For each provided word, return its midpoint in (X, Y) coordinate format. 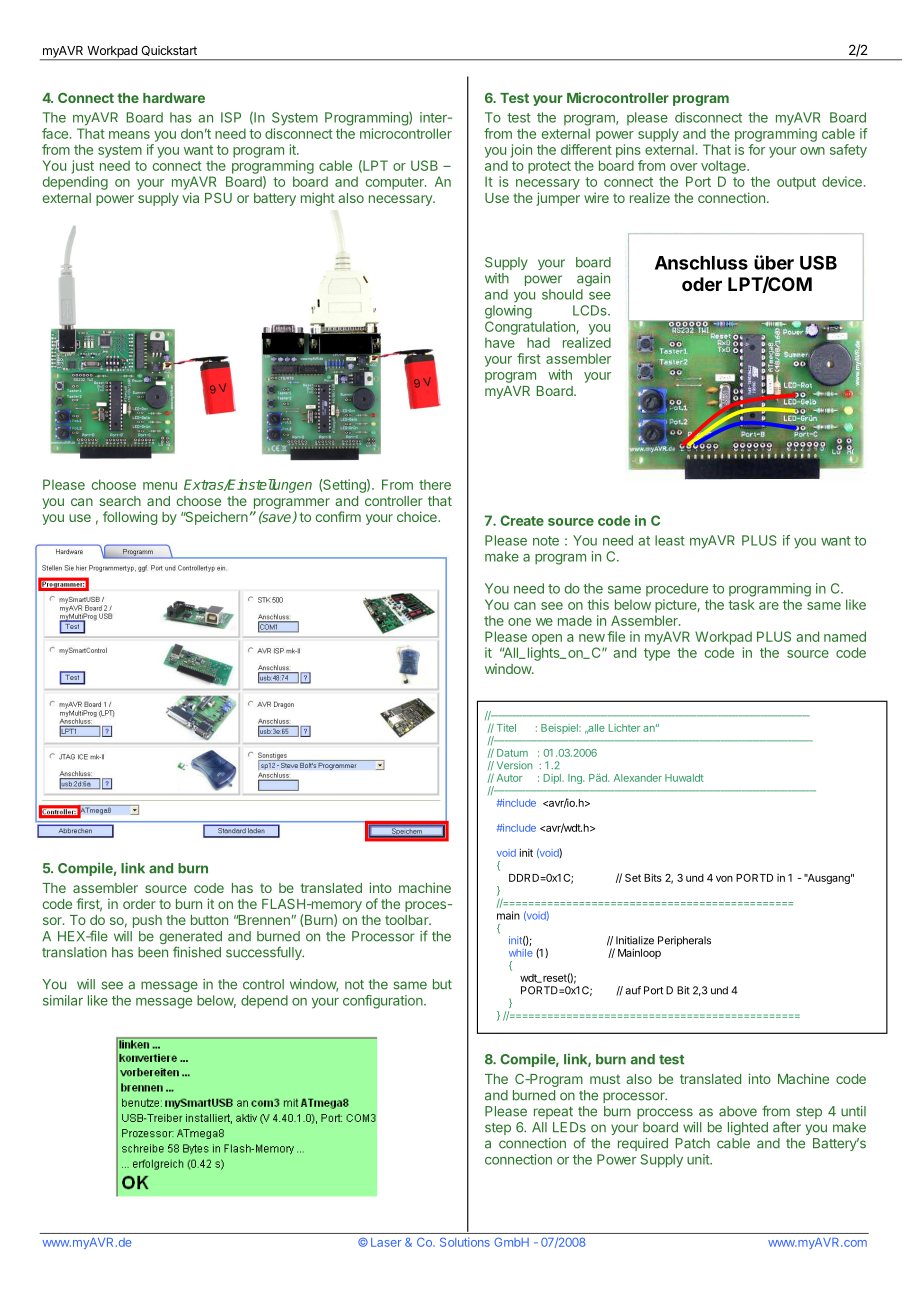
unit (699, 1159)
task (741, 604)
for (756, 149)
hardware (174, 98)
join (521, 151)
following (130, 518)
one (519, 622)
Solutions (465, 1242)
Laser (386, 1242)
